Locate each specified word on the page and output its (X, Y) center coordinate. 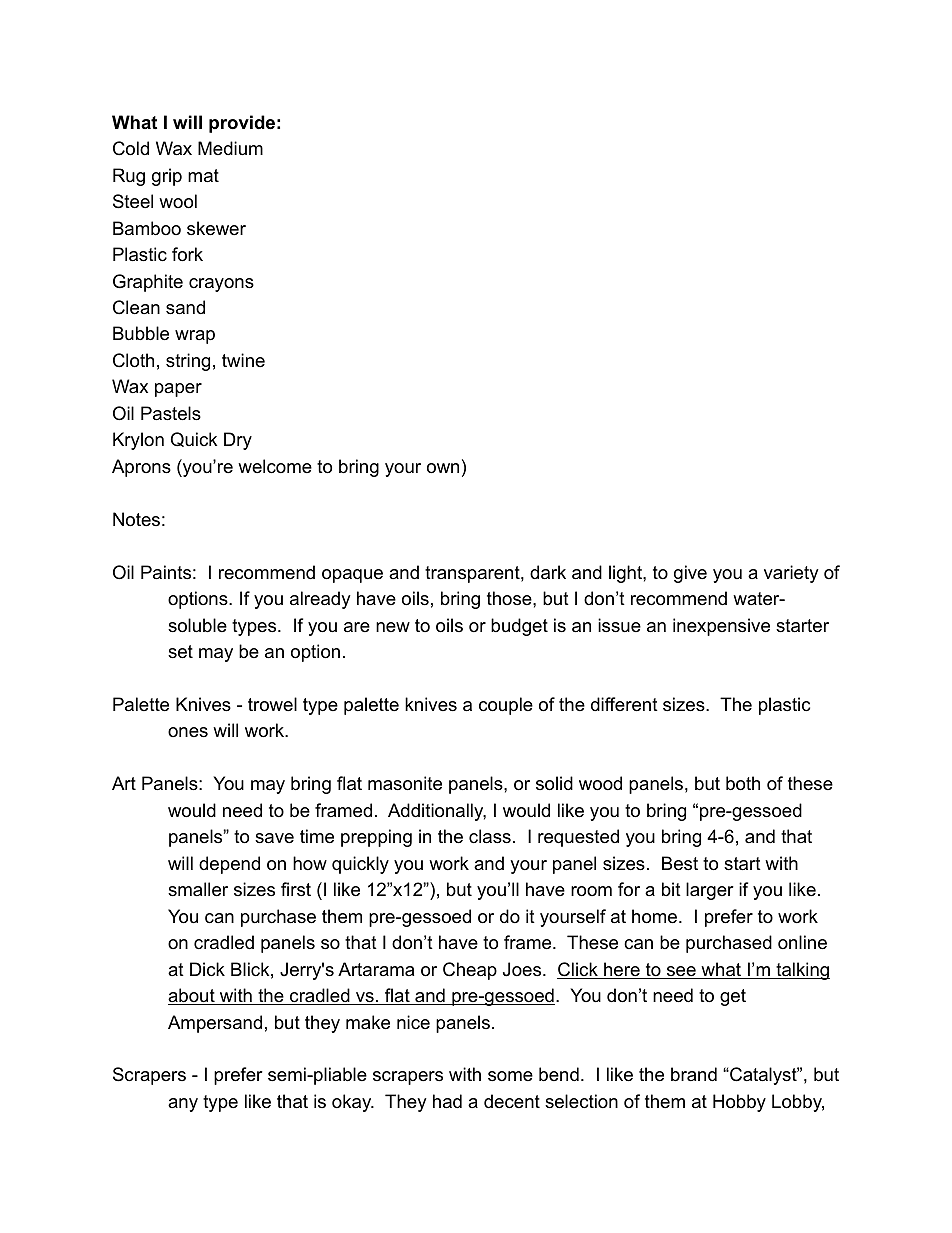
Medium (230, 148)
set (180, 652)
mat (203, 175)
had (447, 1101)
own (443, 468)
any (183, 1105)
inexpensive (721, 627)
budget (519, 627)
